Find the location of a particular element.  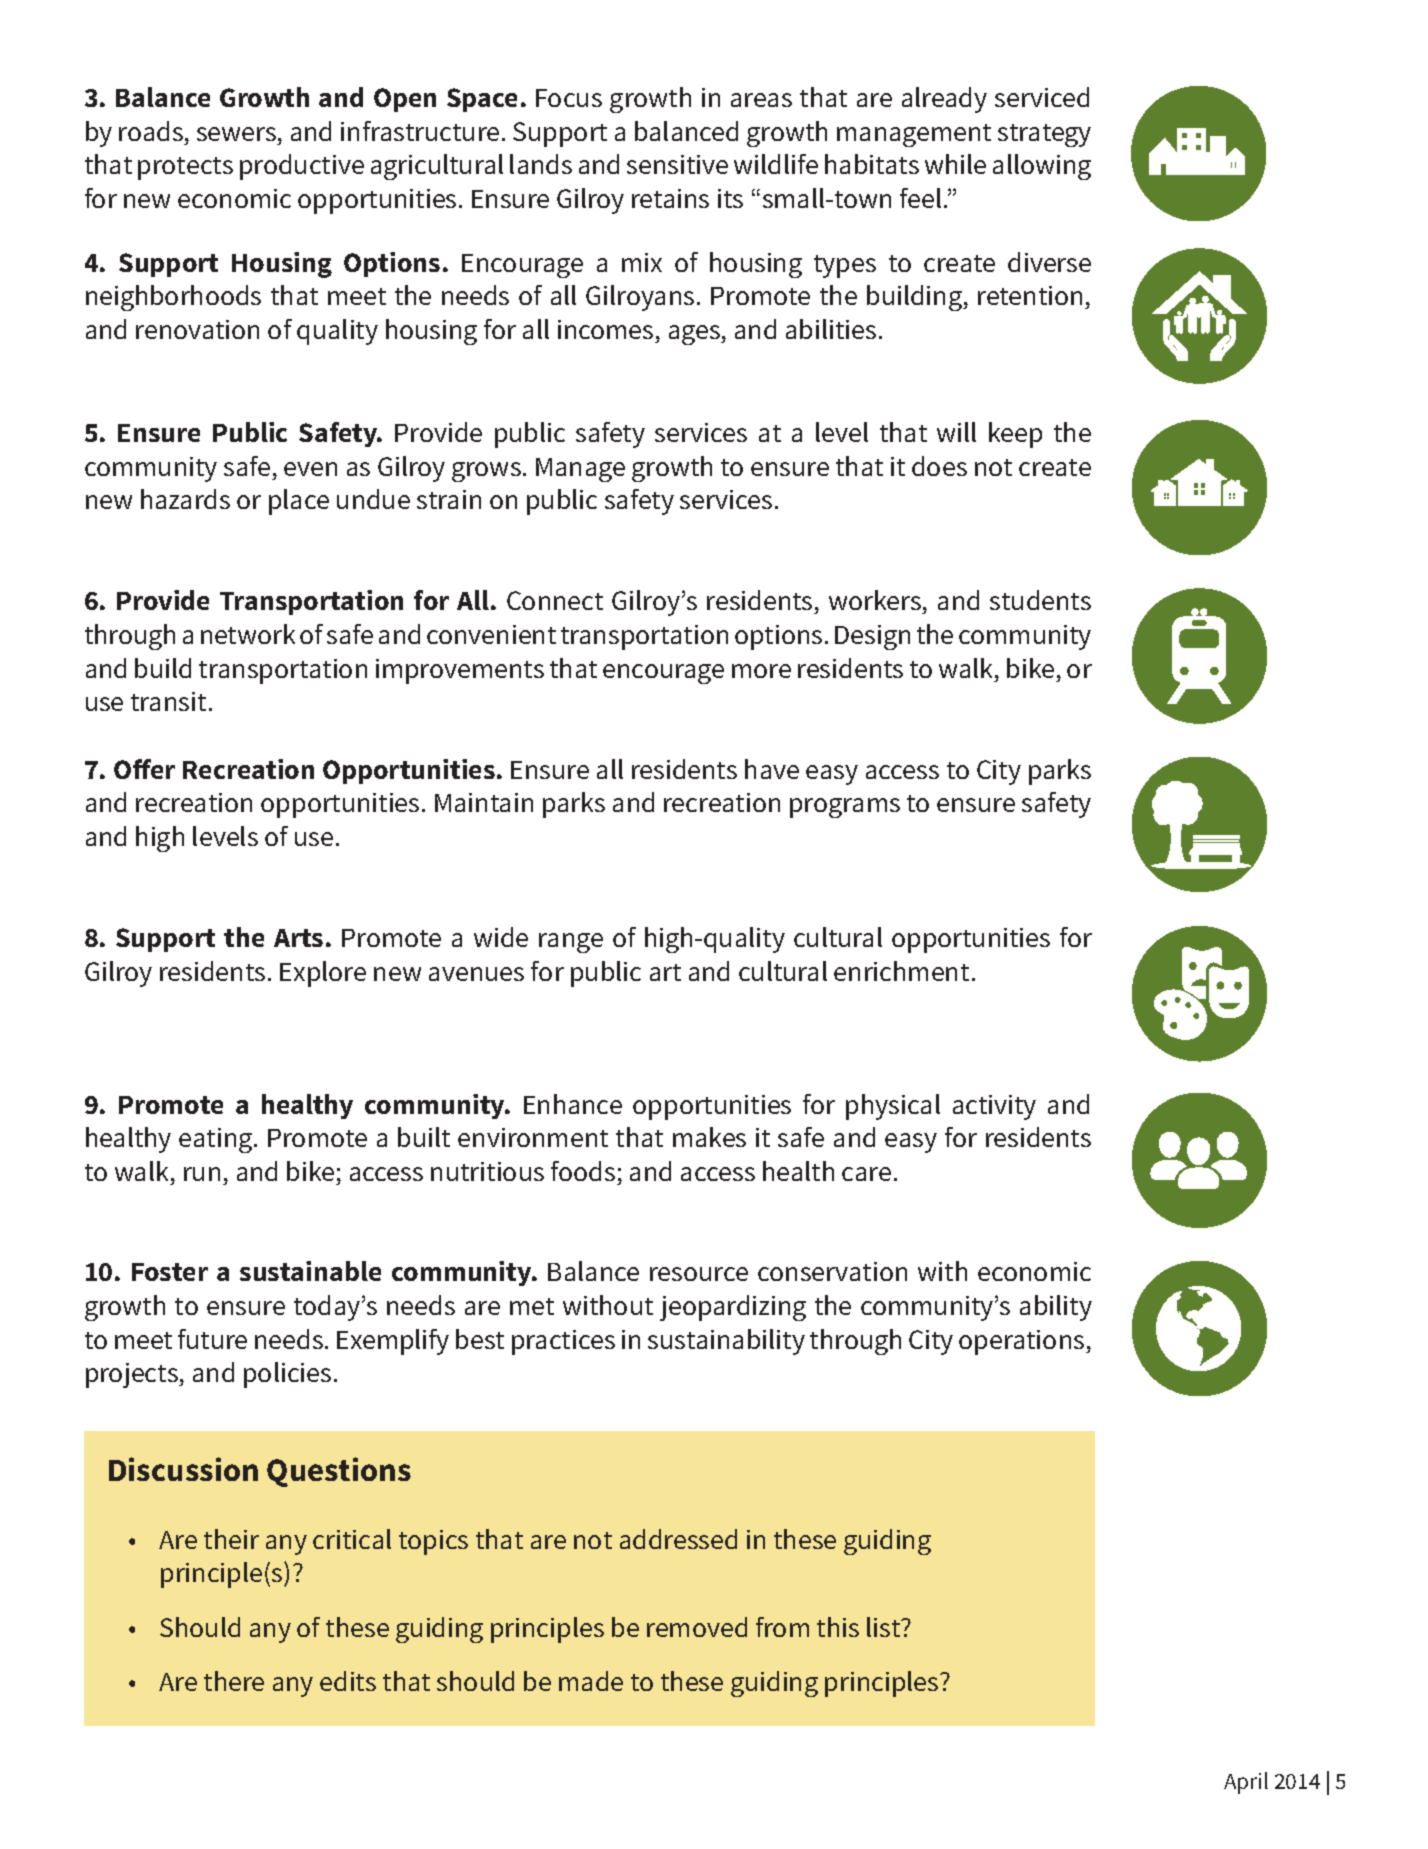

eating is located at coordinates (217, 1140).
